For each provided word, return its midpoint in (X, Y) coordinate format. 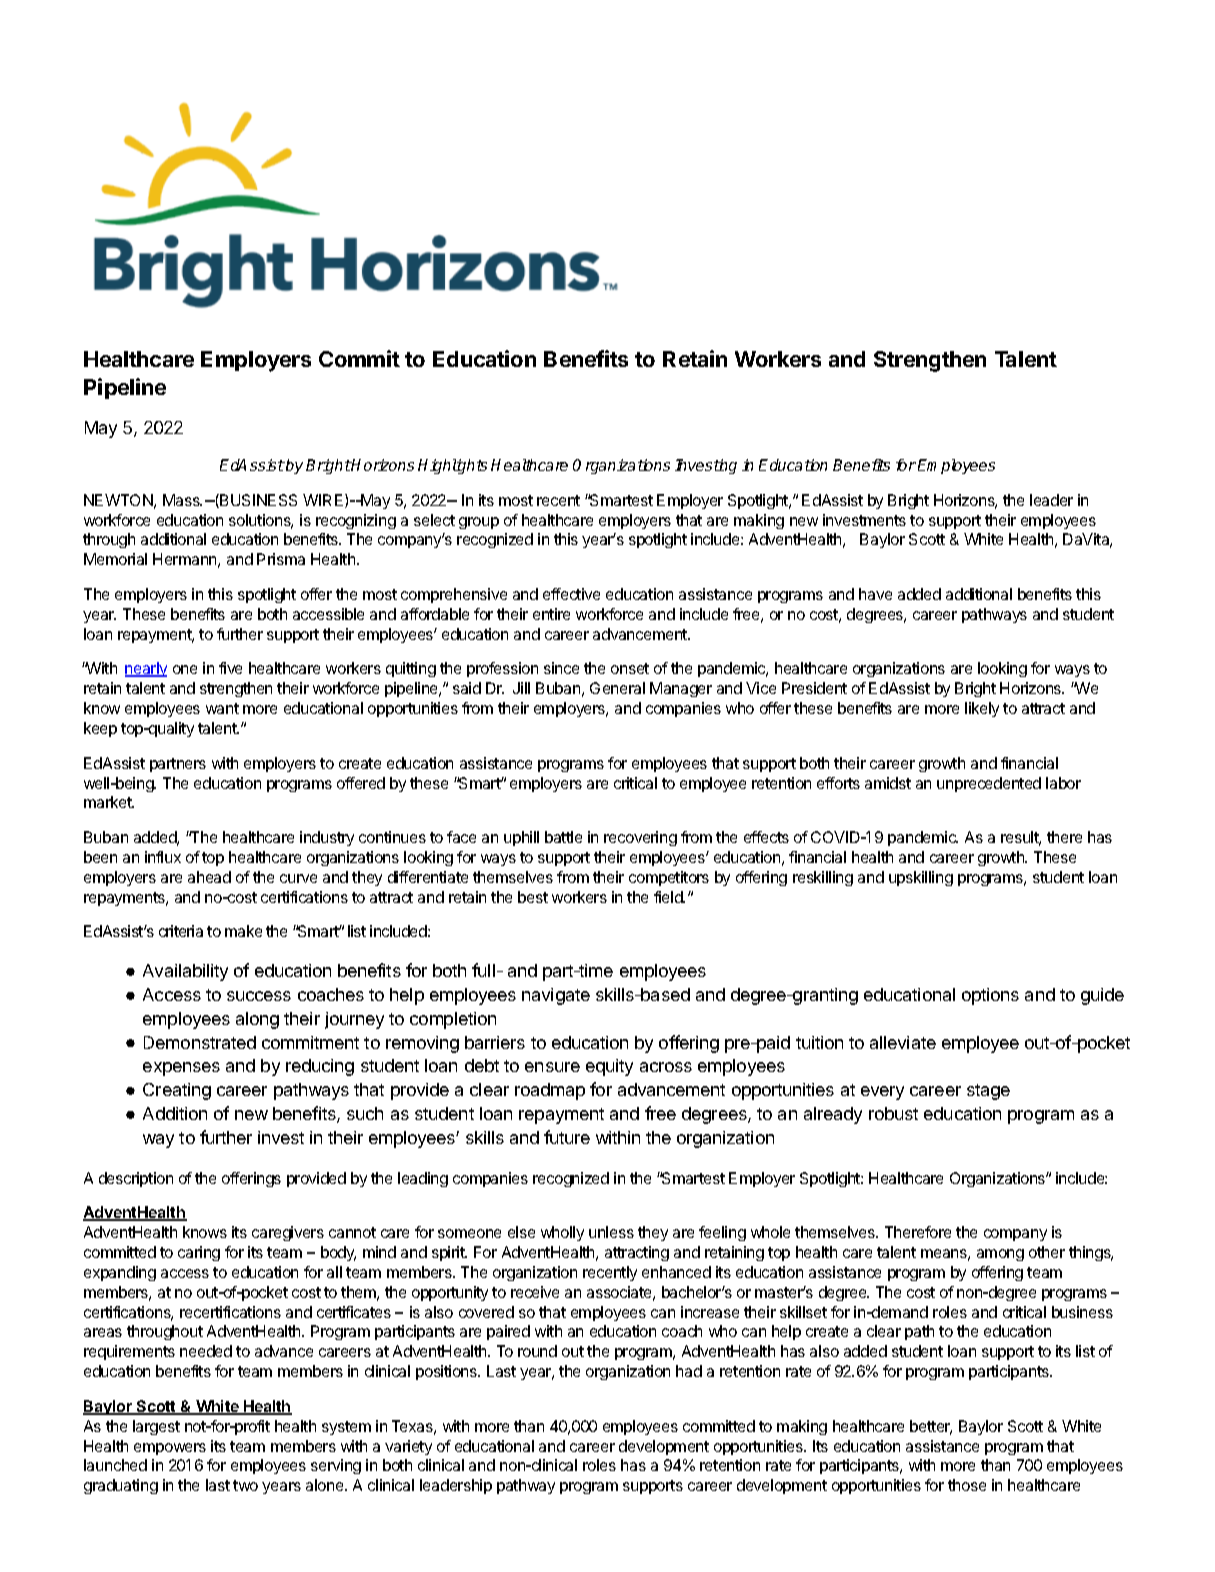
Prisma (281, 559)
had (689, 1371)
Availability (185, 972)
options (990, 996)
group (479, 523)
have (875, 594)
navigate (556, 996)
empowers (170, 1449)
